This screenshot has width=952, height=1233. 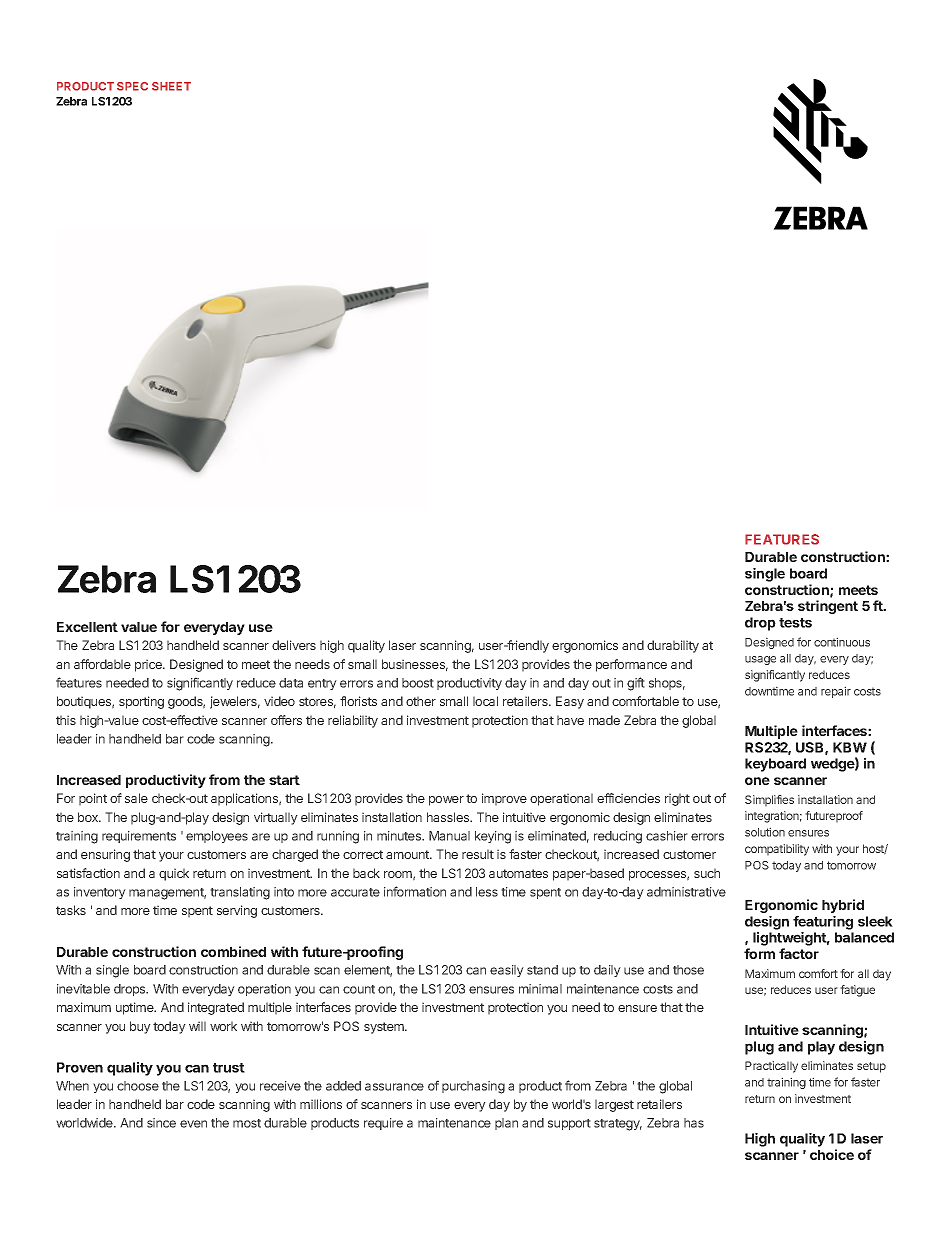 What do you see at coordinates (161, 1123) in the screenshot?
I see `since` at bounding box center [161, 1123].
